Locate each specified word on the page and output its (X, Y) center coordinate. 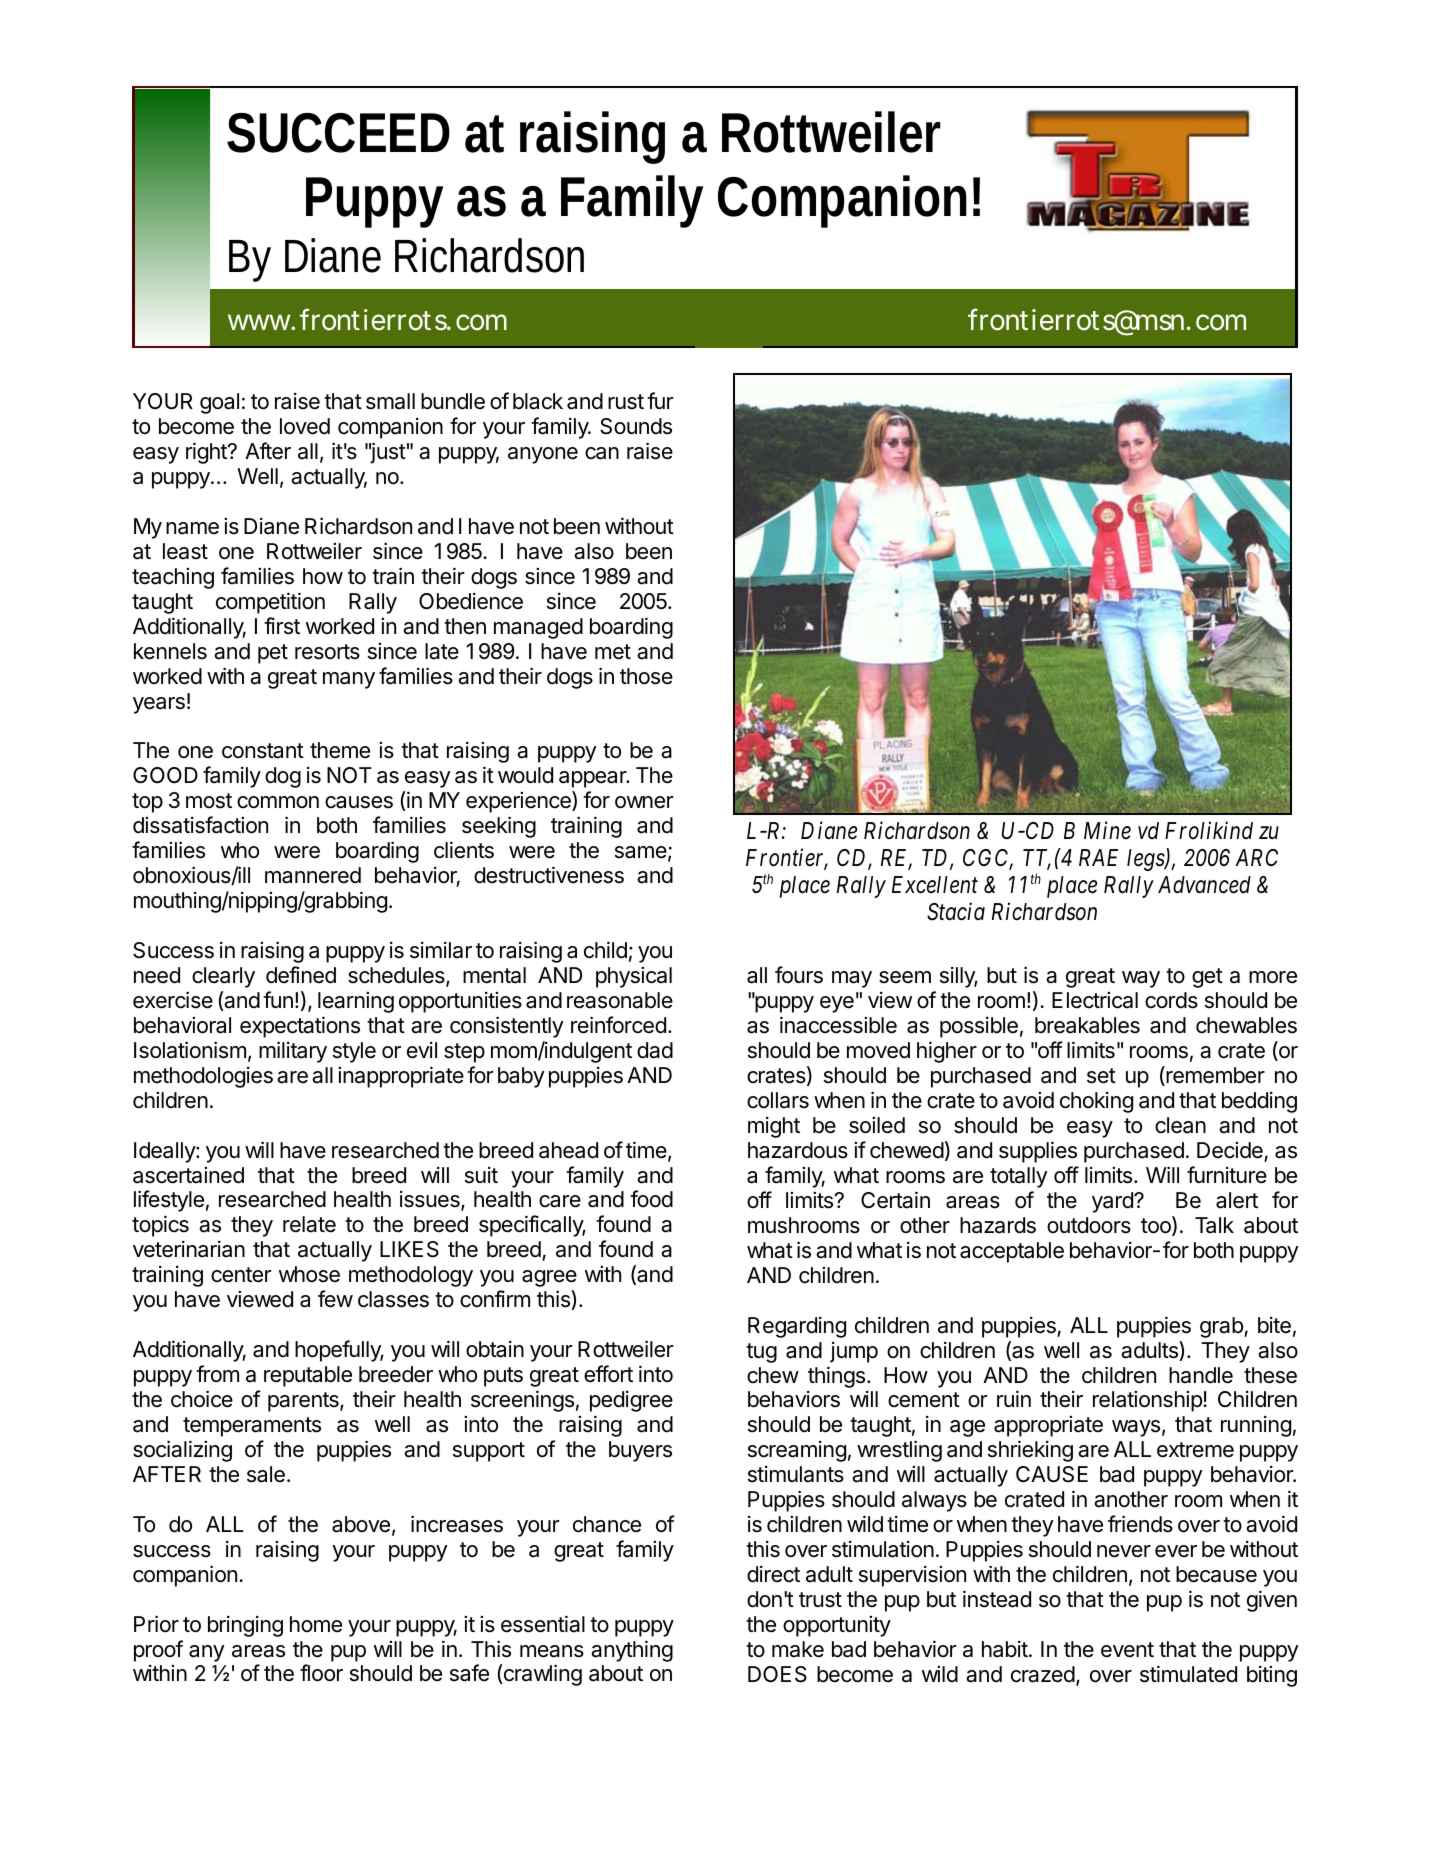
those (646, 676)
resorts (327, 652)
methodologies (203, 1077)
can (602, 453)
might (774, 1127)
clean (1180, 1125)
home (316, 1624)
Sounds (636, 426)
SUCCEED (338, 133)
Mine (1107, 831)
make (798, 1649)
